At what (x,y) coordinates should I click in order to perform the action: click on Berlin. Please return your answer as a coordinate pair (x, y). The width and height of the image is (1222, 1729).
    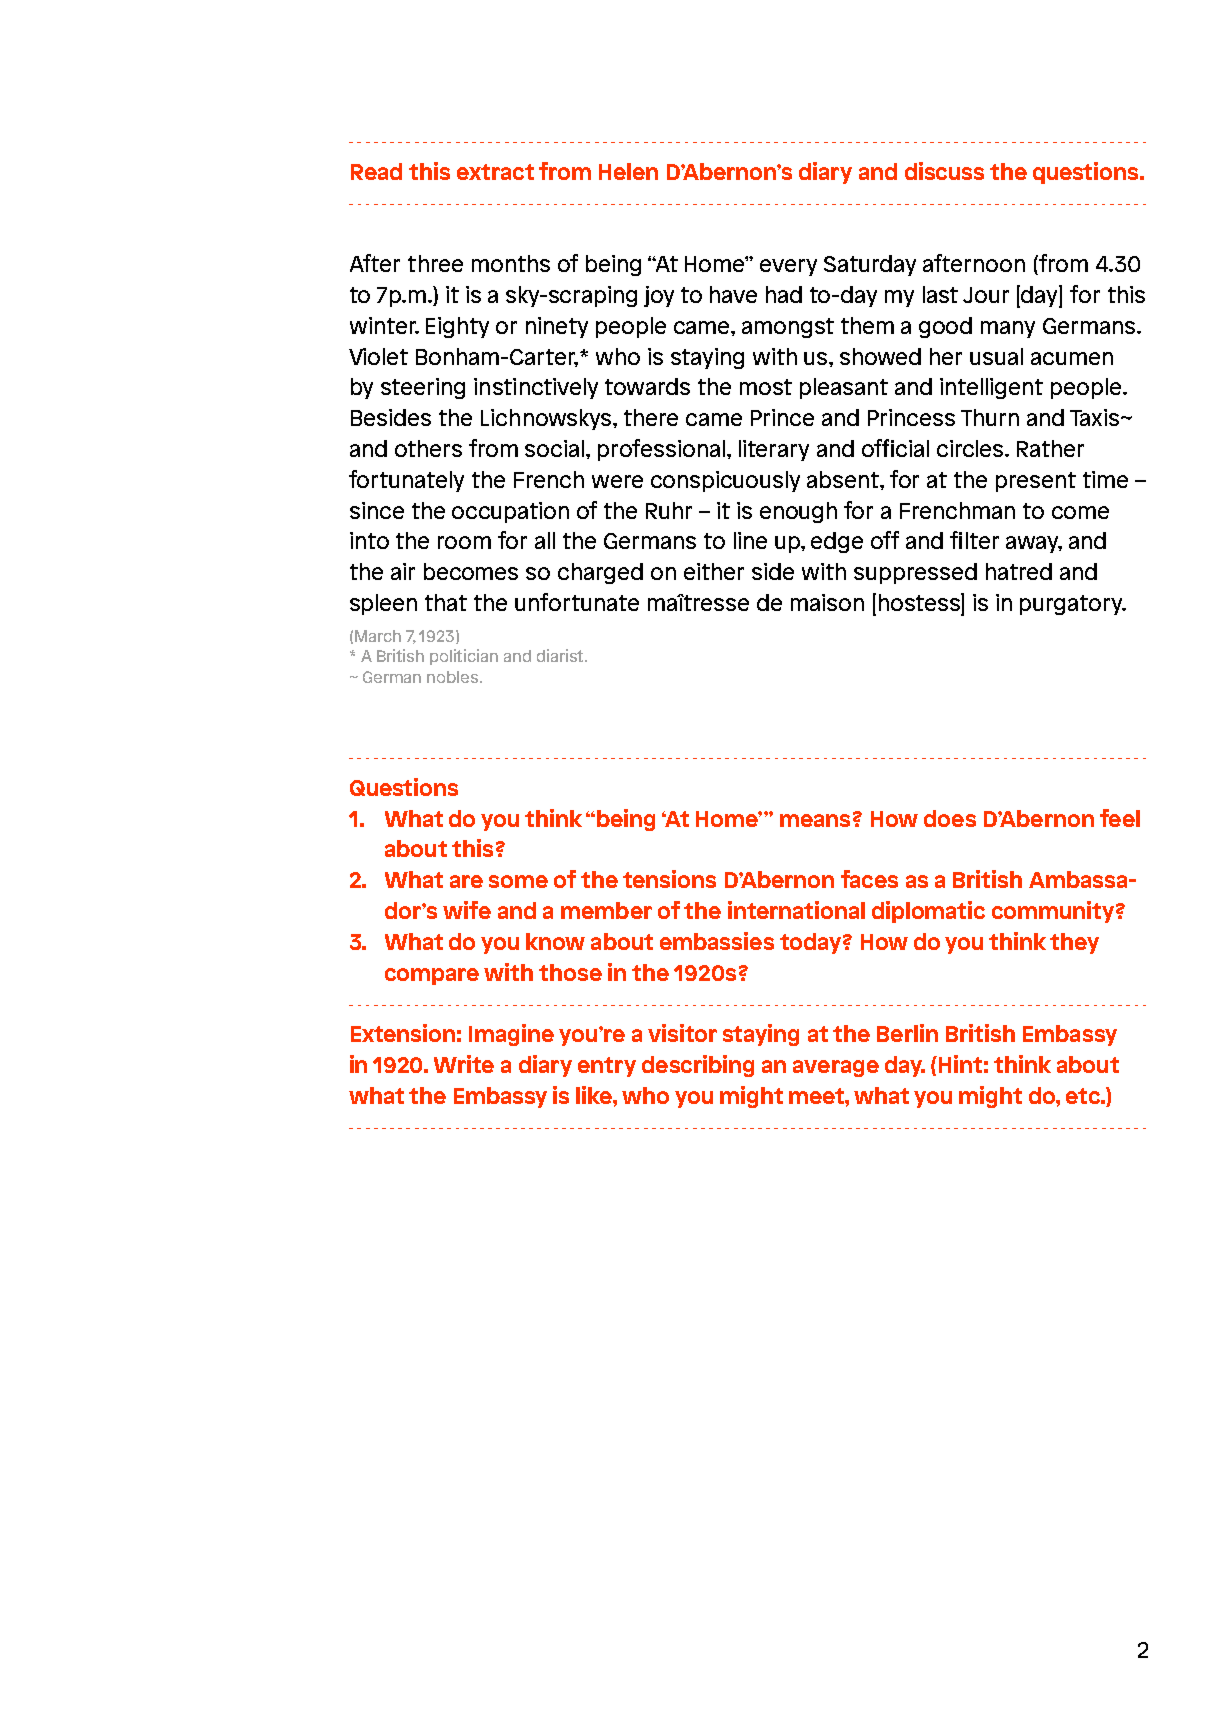
    Looking at the image, I should click on (907, 1033).
